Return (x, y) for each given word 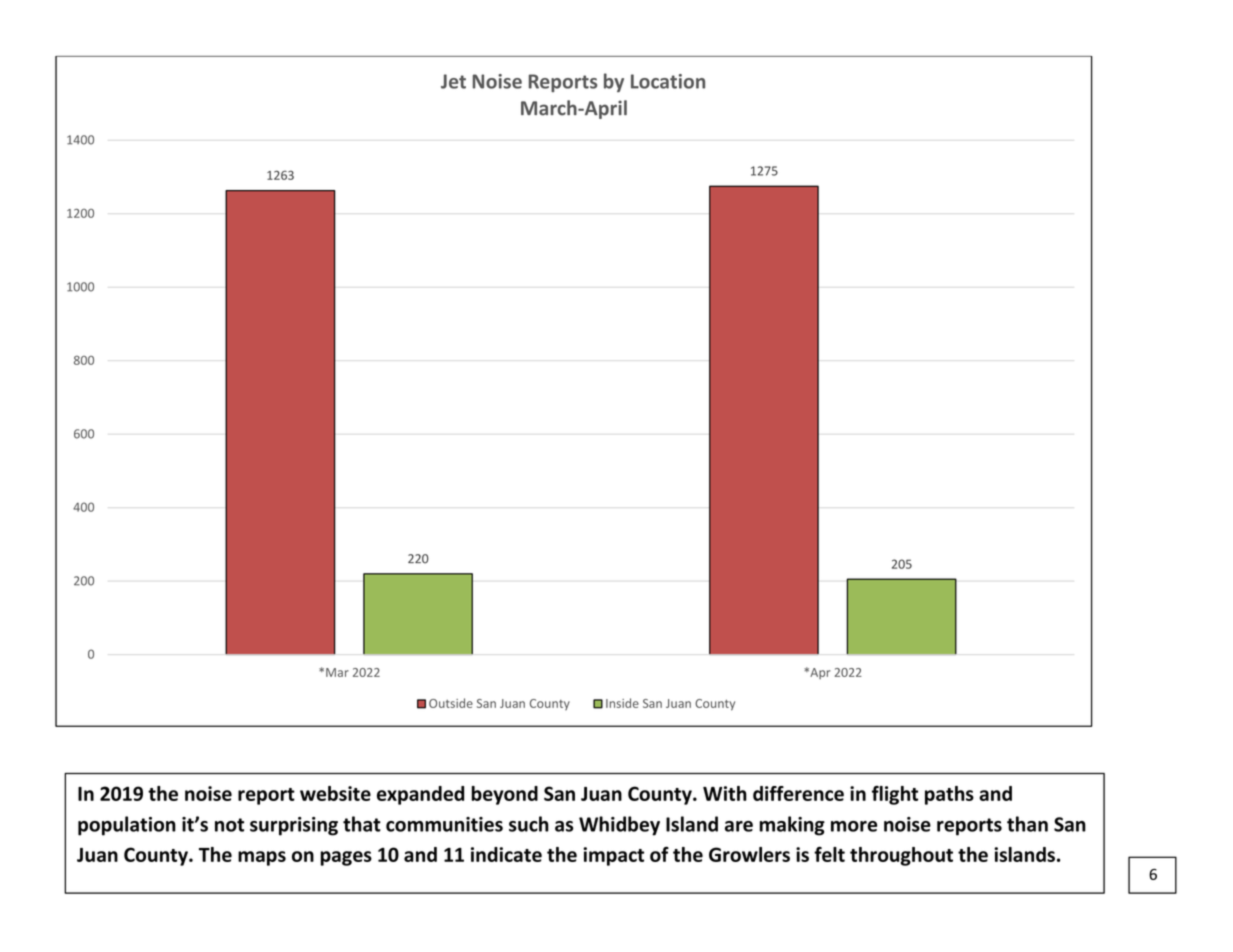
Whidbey (619, 826)
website (335, 793)
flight (895, 795)
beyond (504, 795)
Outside (451, 703)
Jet (453, 81)
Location (668, 81)
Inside (622, 703)
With (725, 793)
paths (949, 795)
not (229, 825)
